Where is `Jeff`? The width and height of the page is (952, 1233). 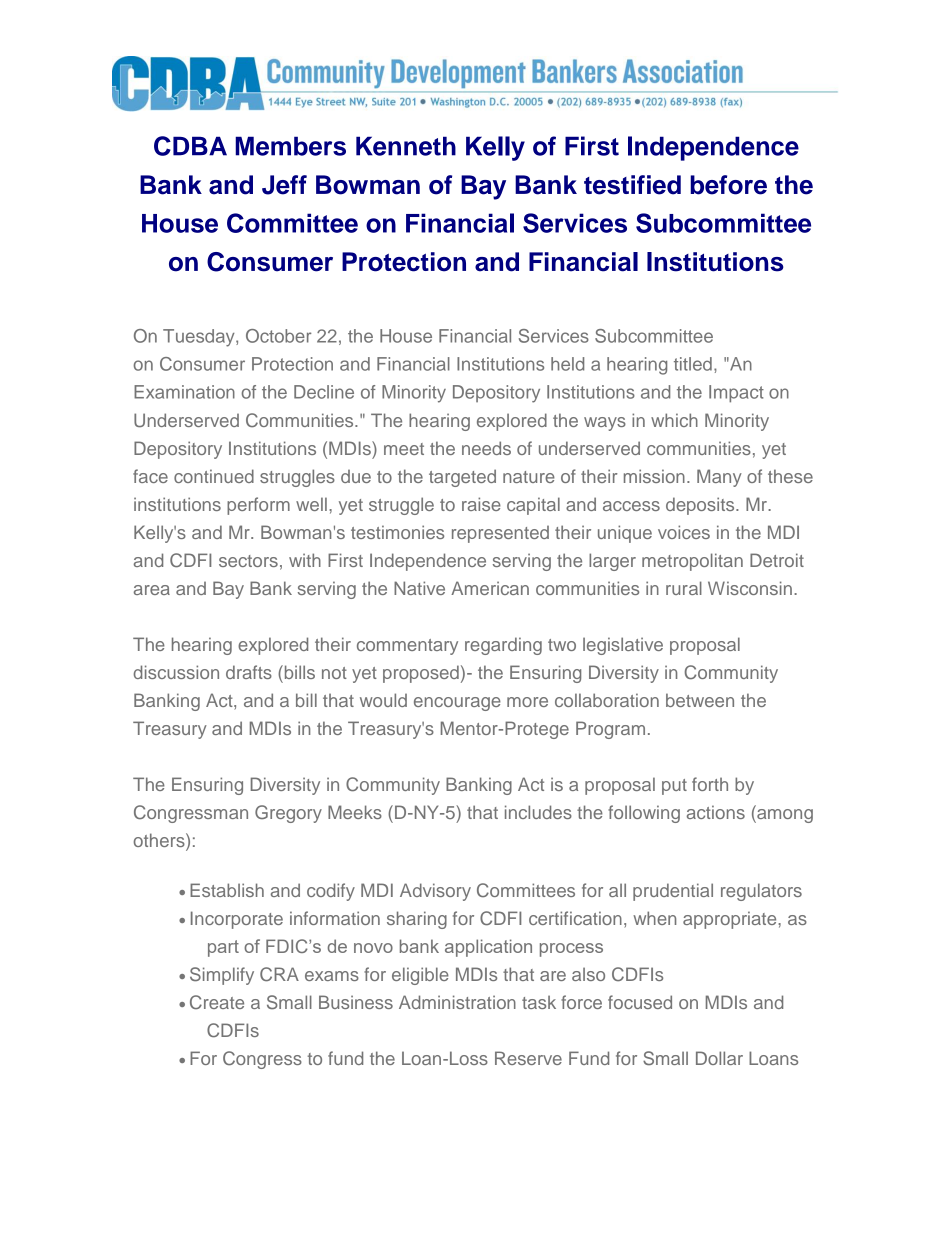 Jeff is located at coordinates (284, 185).
